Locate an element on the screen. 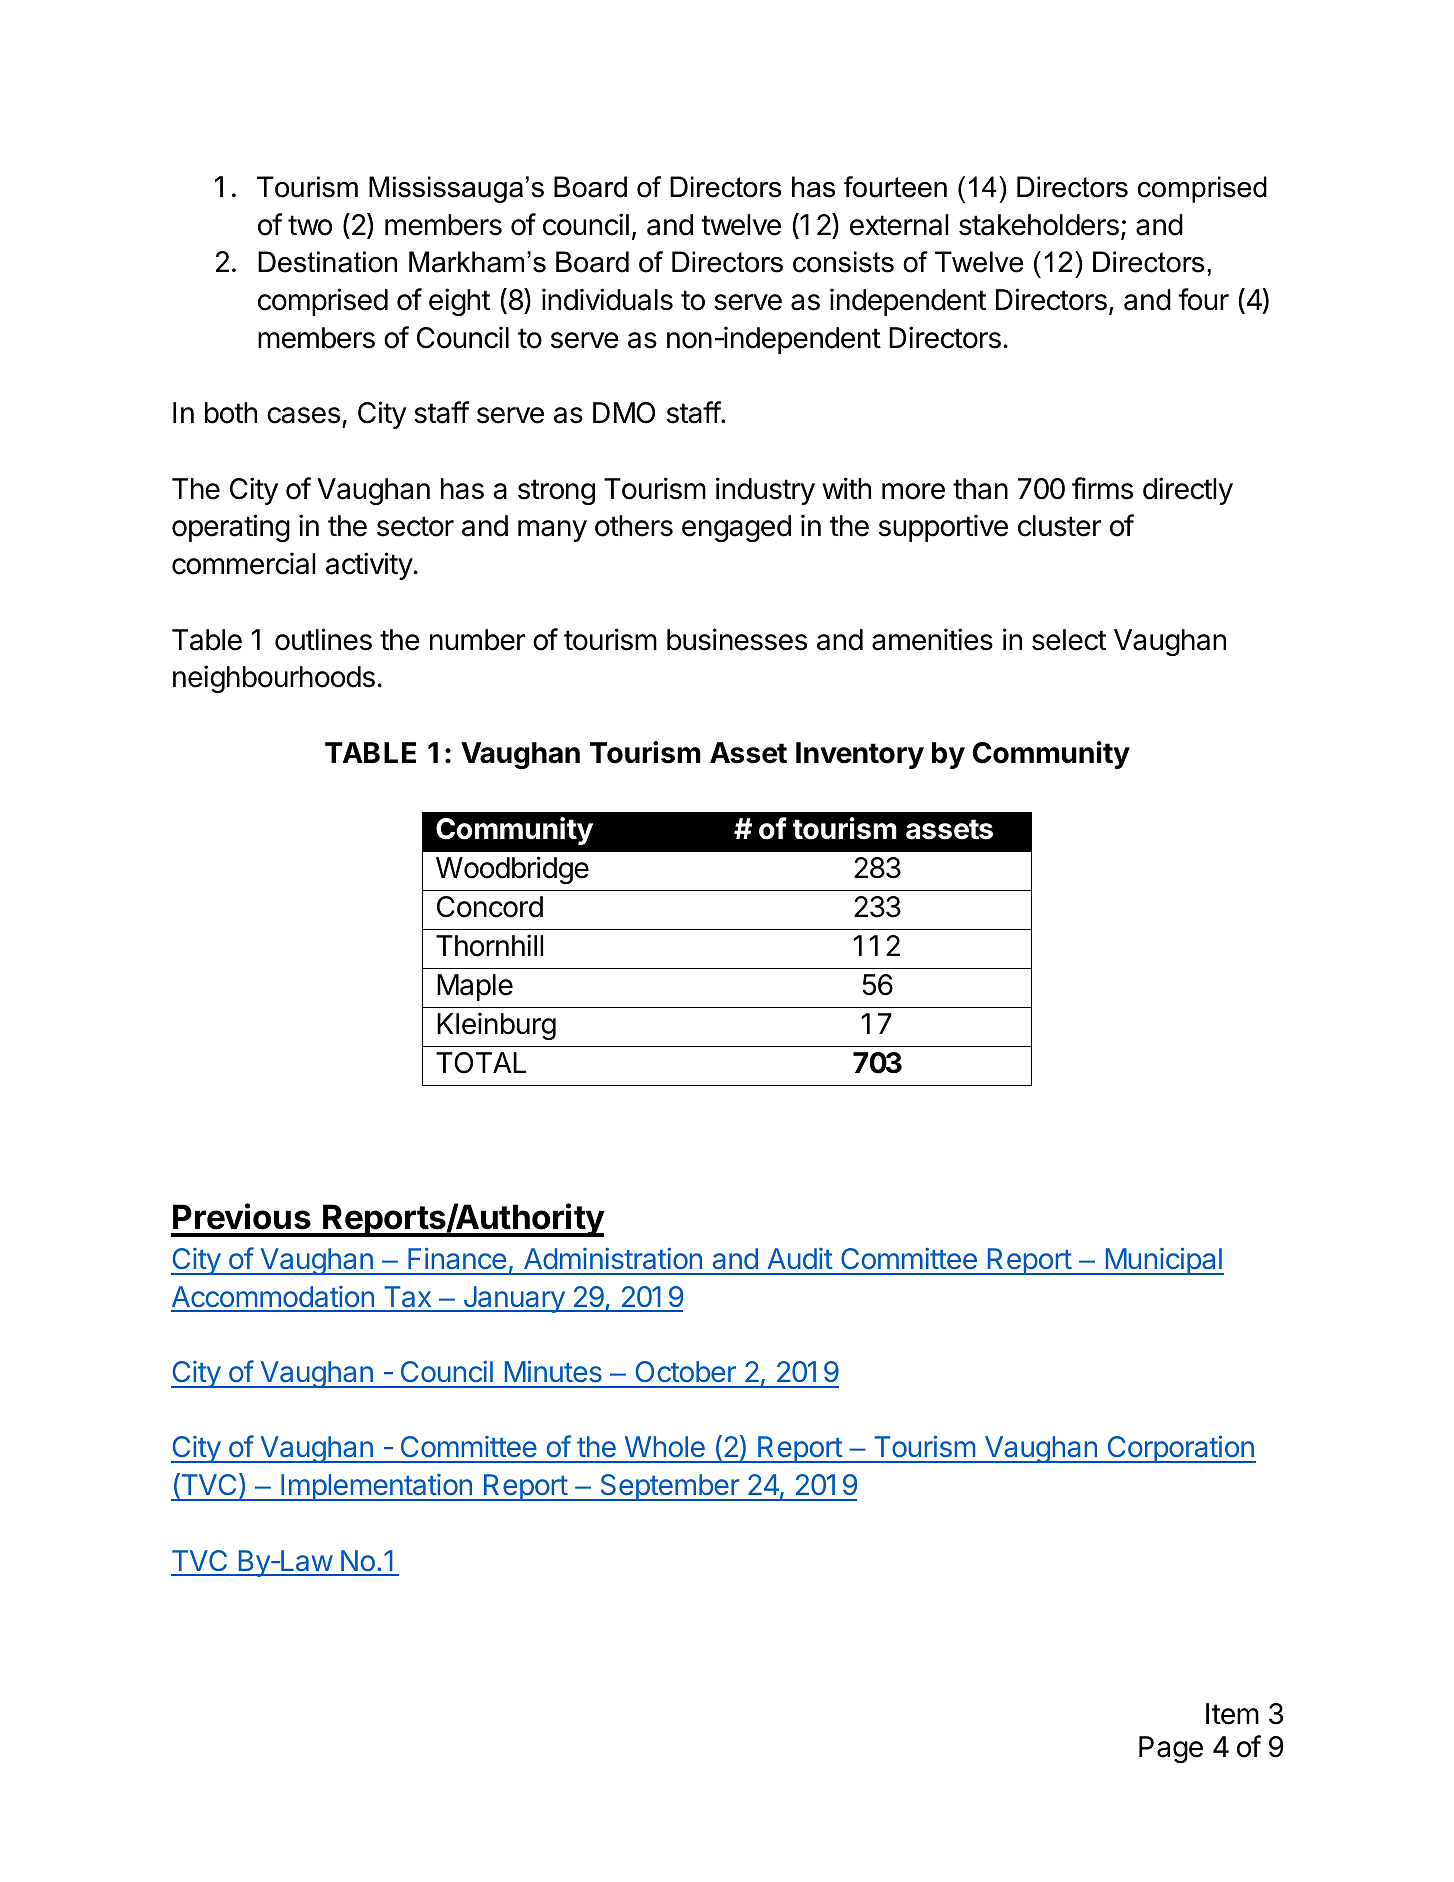 The height and width of the screenshot is (1882, 1454). Page is located at coordinates (1171, 1749).
